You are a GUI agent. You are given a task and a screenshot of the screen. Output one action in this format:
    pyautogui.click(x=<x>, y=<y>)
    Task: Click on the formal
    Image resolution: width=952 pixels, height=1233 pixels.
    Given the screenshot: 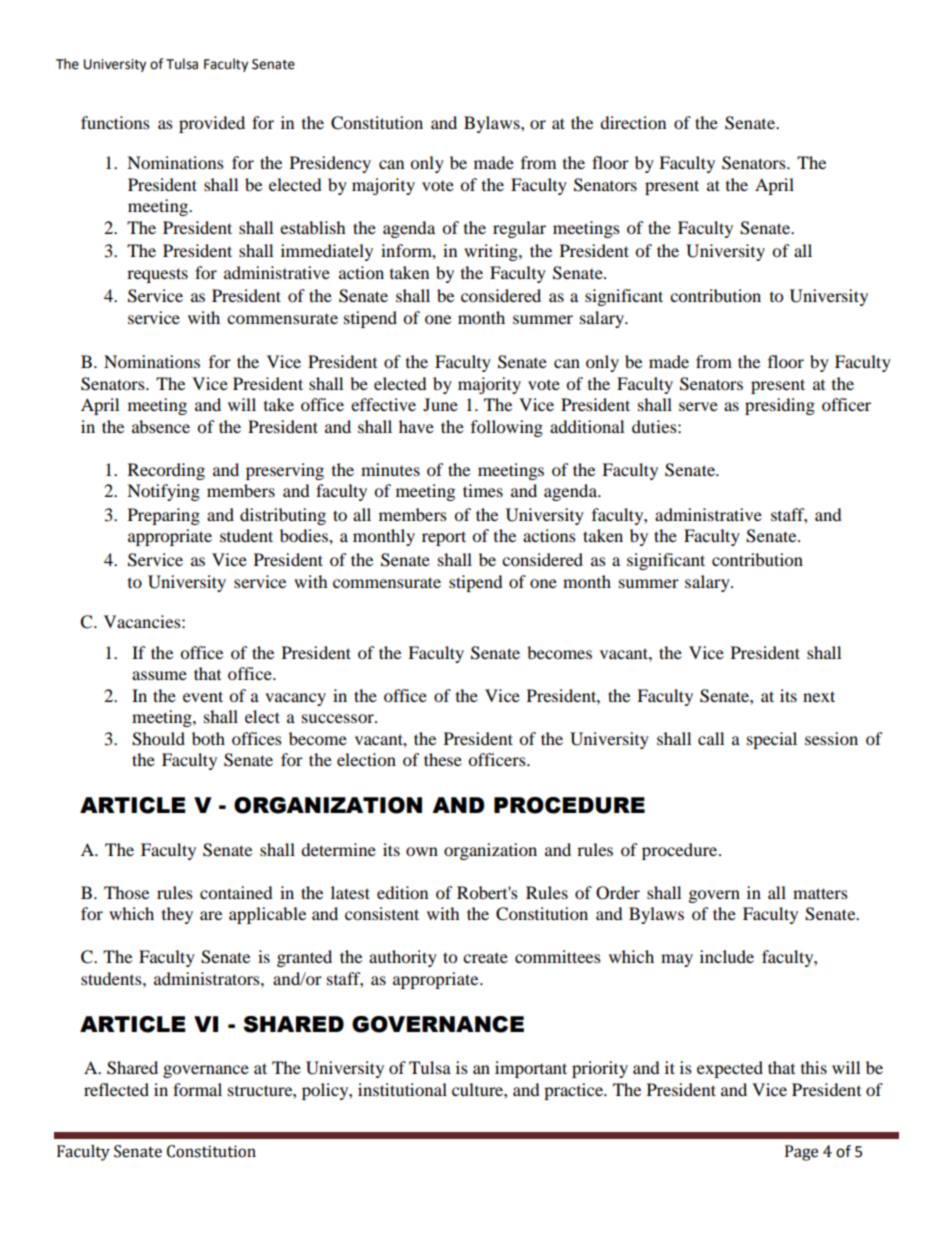 What is the action you would take?
    pyautogui.click(x=197, y=1089)
